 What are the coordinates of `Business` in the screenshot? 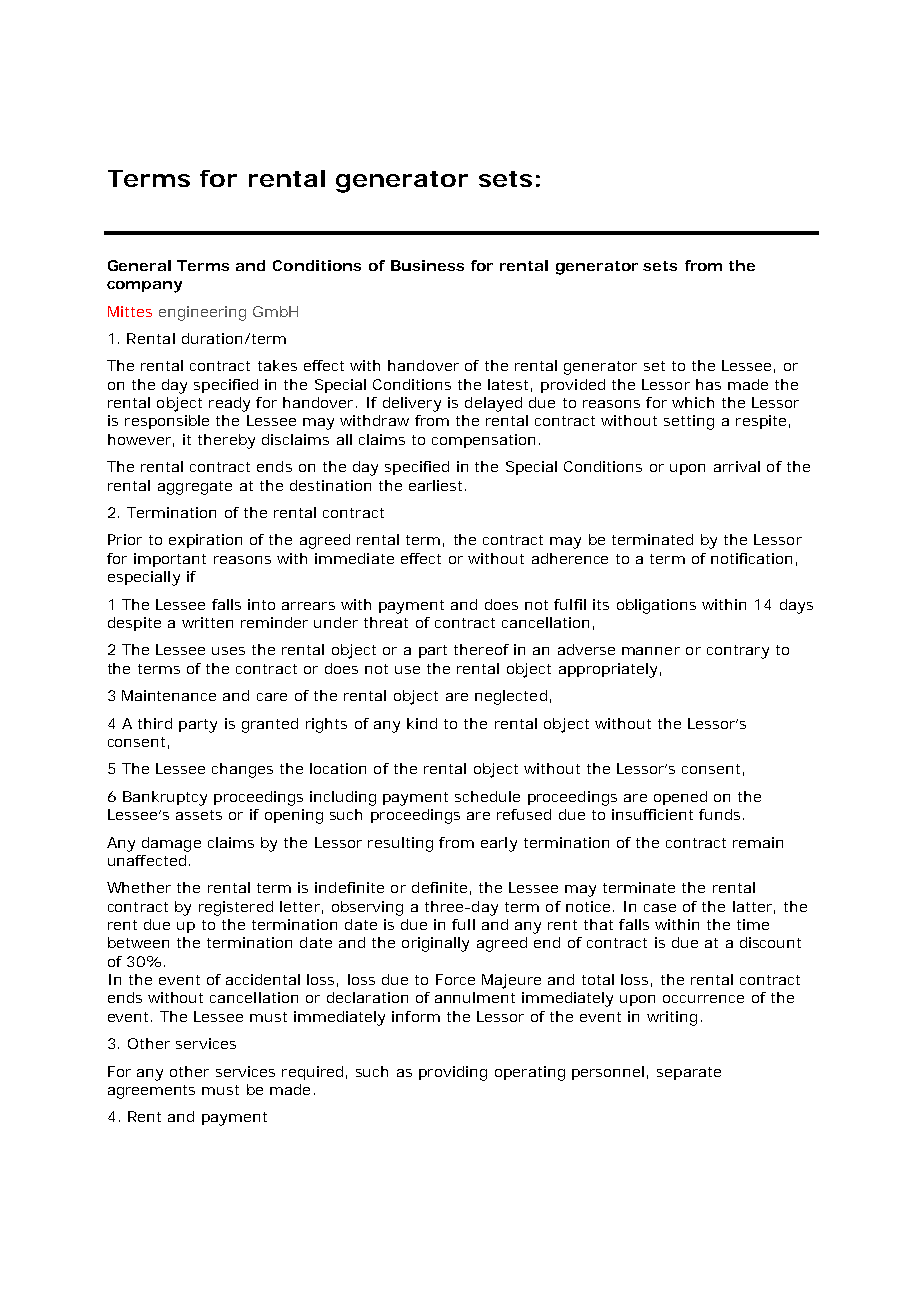 It's located at (427, 265).
